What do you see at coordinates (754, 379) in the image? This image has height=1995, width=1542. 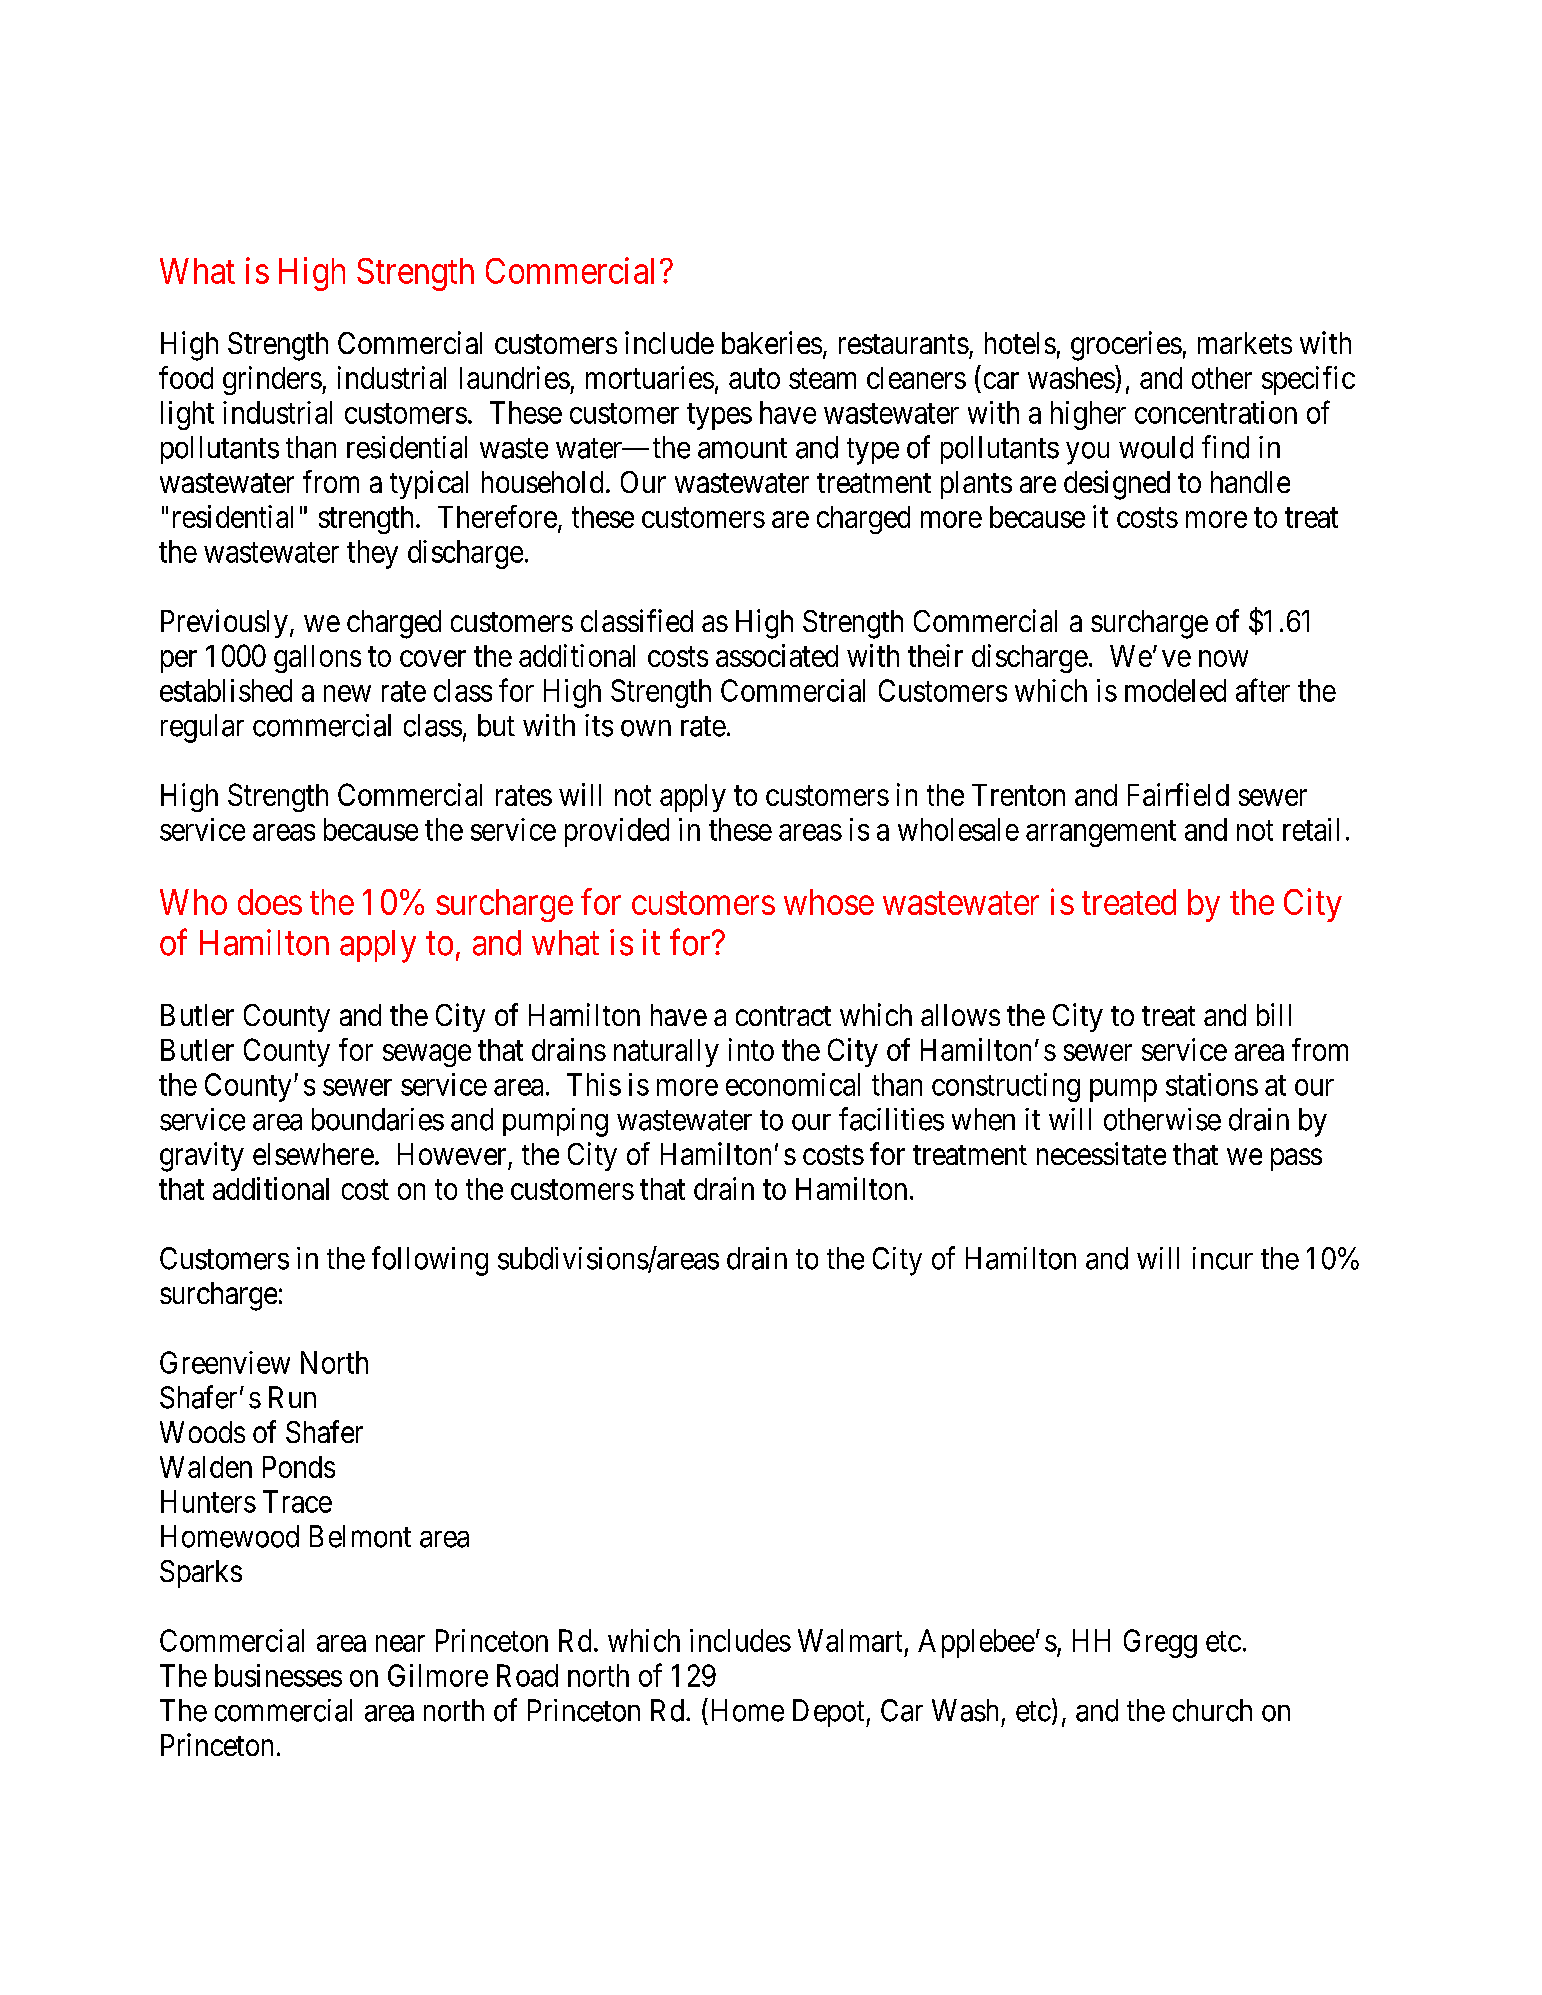 I see `auto` at bounding box center [754, 379].
